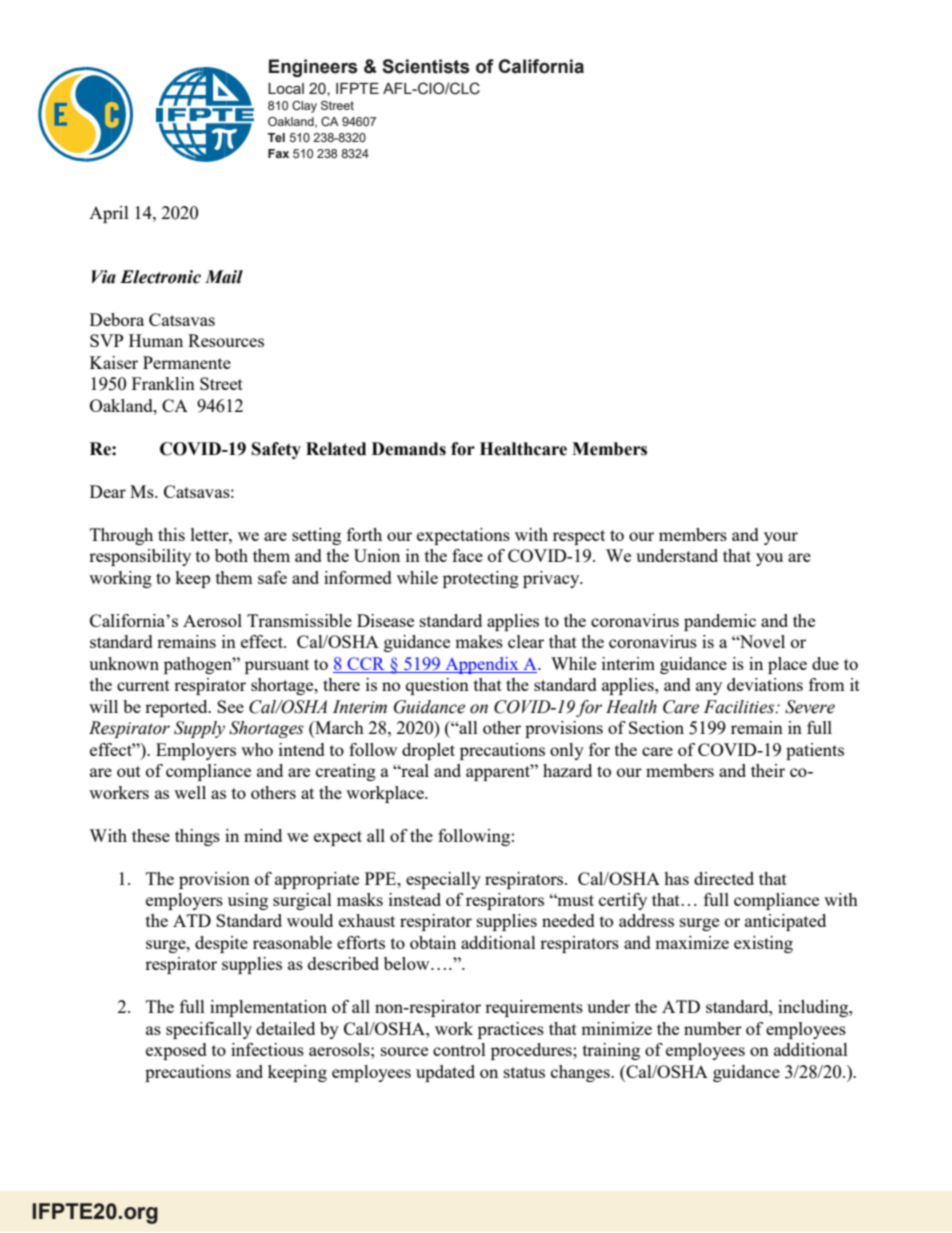 The width and height of the screenshot is (952, 1233). Describe the element at coordinates (176, 1051) in the screenshot. I see `exposed` at that location.
